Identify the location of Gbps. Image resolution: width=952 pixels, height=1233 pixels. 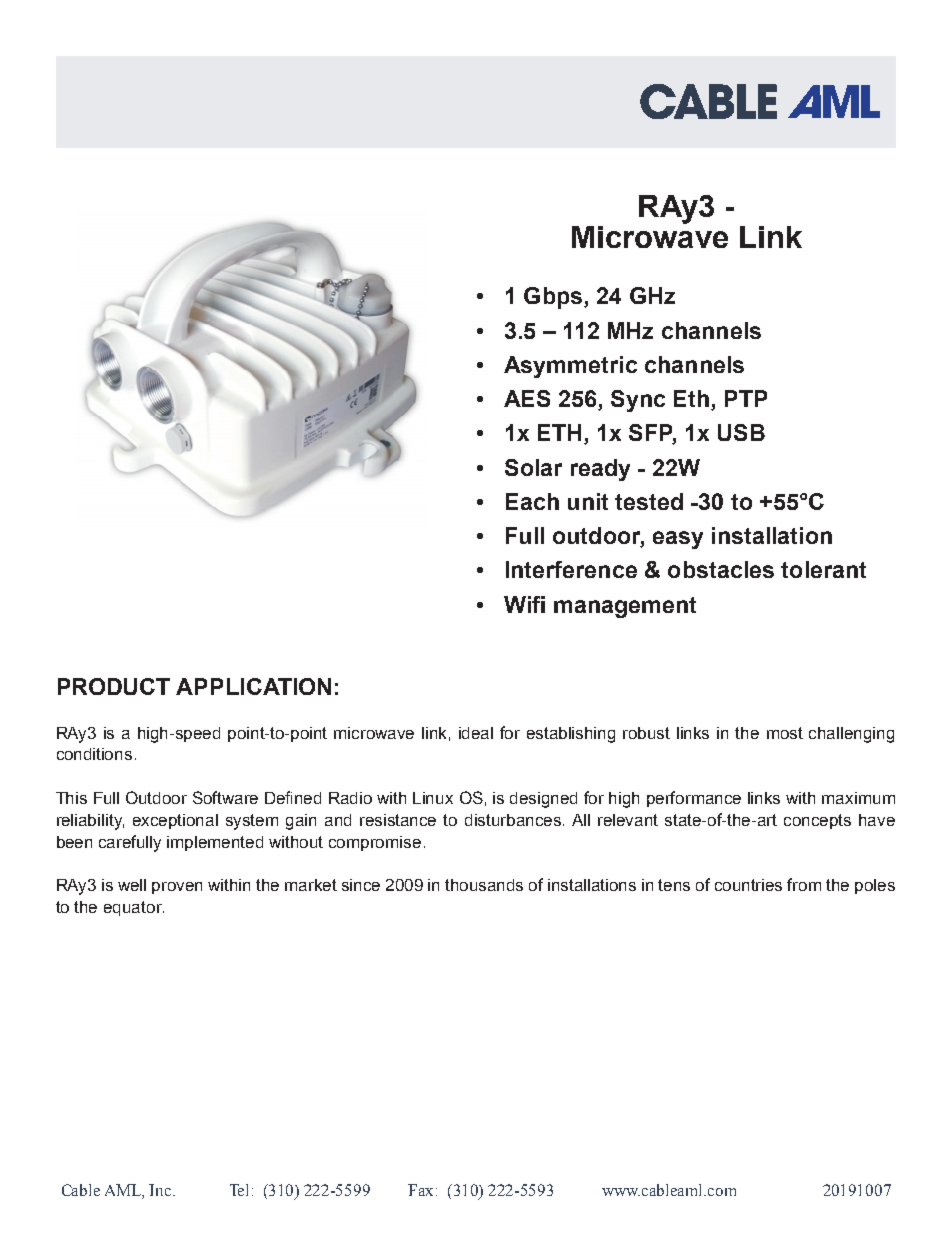
(553, 298).
